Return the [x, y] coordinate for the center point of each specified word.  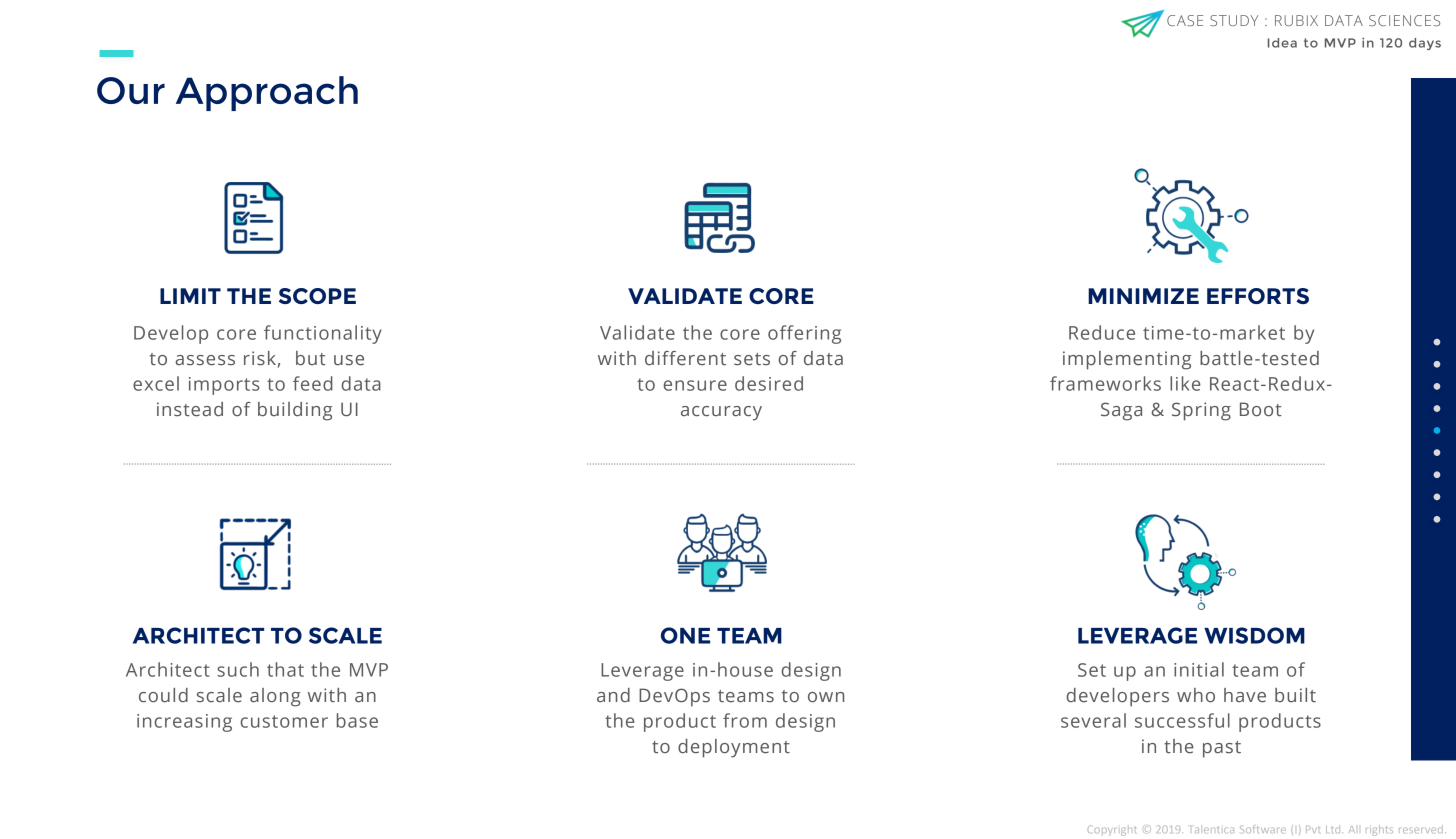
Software [1263, 829]
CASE [1185, 20]
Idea [1282, 43]
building [295, 411]
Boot [1261, 409]
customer [284, 721]
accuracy [721, 413]
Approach [267, 93]
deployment [734, 748]
